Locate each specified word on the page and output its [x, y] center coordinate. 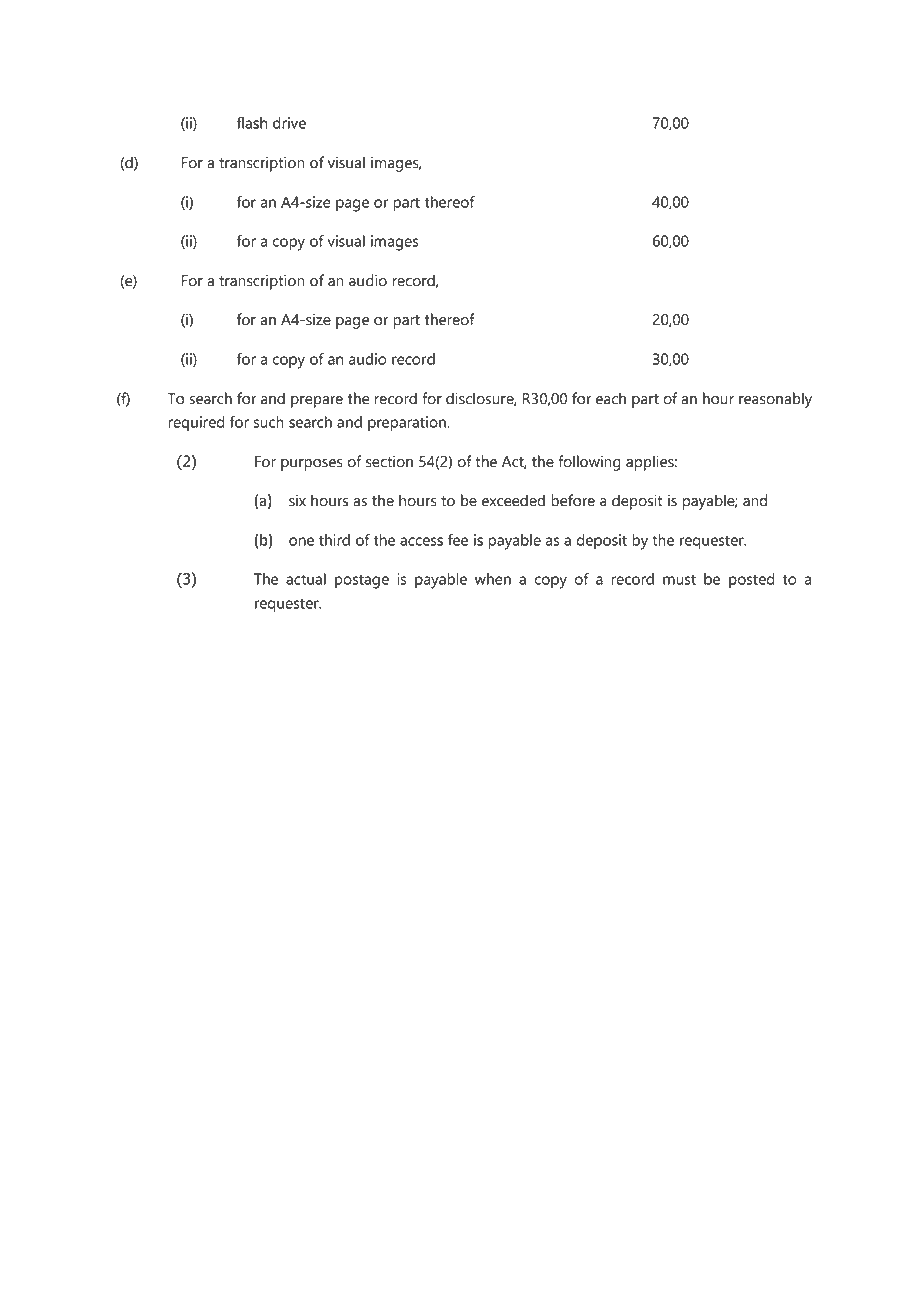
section [389, 461]
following [589, 463]
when [493, 579]
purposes [312, 465]
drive [289, 123]
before [573, 500]
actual [306, 579]
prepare [317, 402]
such [269, 422]
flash [252, 123]
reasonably [775, 400]
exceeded [513, 500]
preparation [408, 423]
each [611, 398]
